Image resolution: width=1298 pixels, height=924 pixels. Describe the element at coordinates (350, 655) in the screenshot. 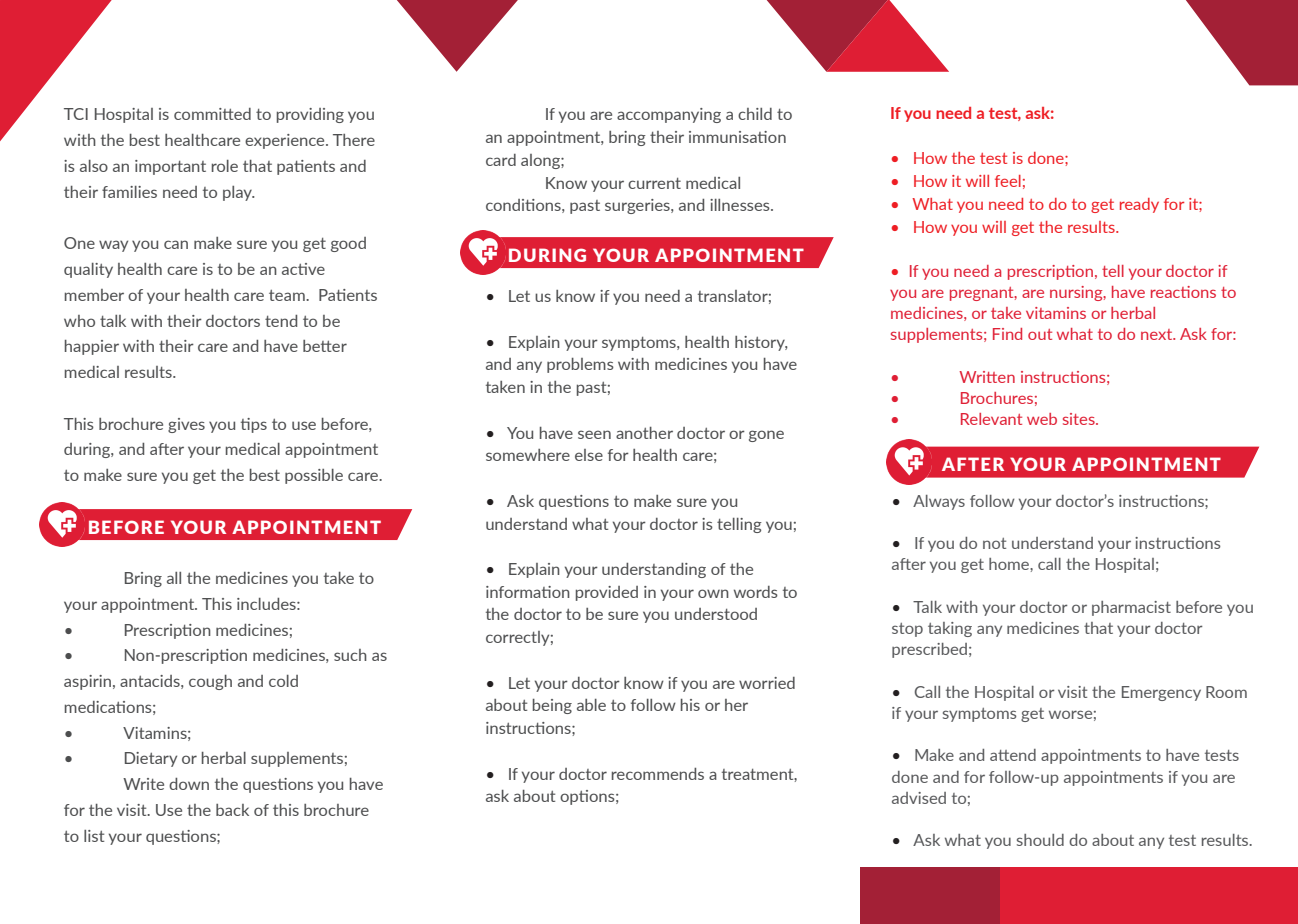

I see `such` at that location.
